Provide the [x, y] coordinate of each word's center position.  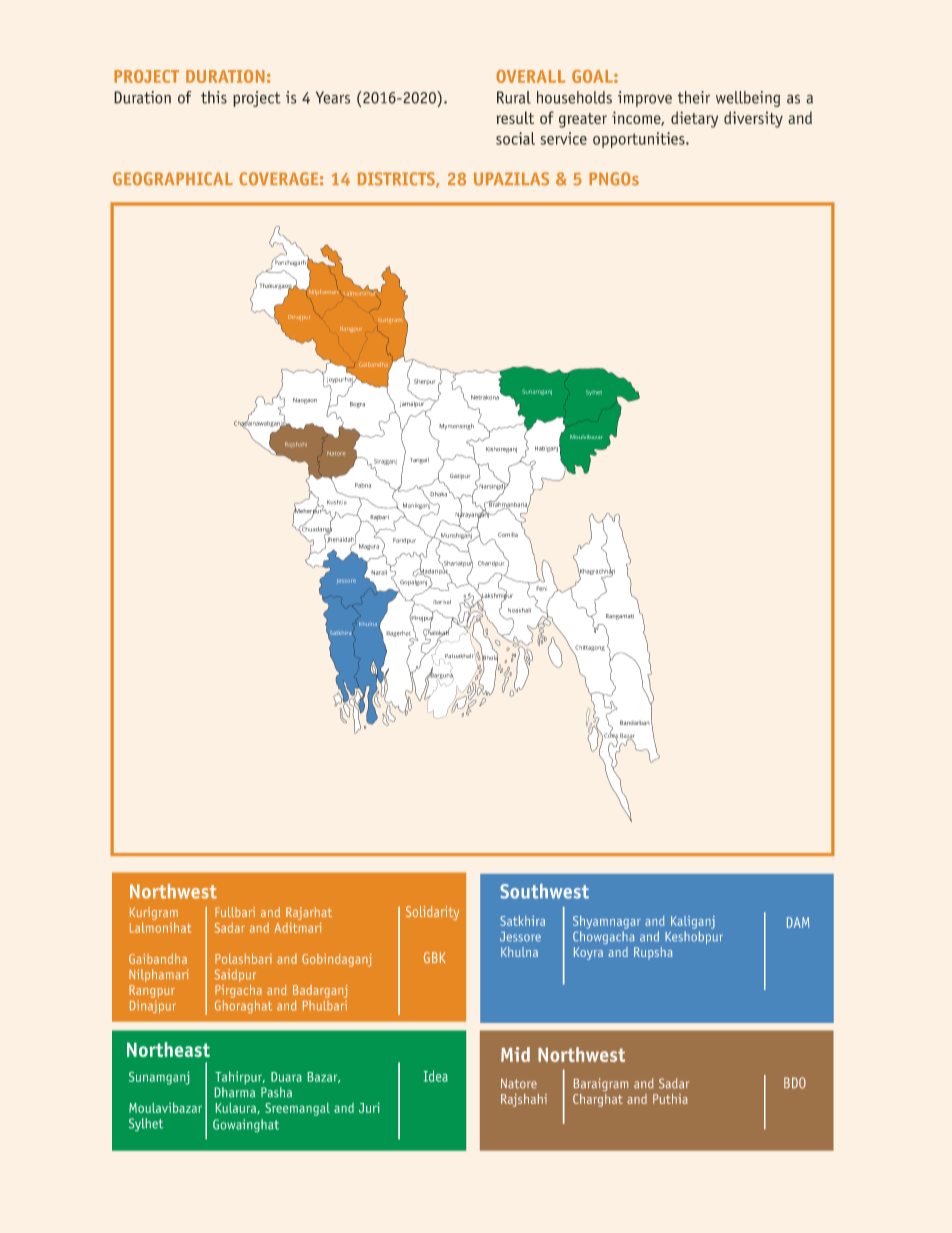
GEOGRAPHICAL [173, 179]
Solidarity [432, 913]
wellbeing [748, 99]
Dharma [235, 1090]
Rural [514, 97]
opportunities [640, 140]
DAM [798, 922]
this [214, 97]
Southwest [544, 891]
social [515, 138]
